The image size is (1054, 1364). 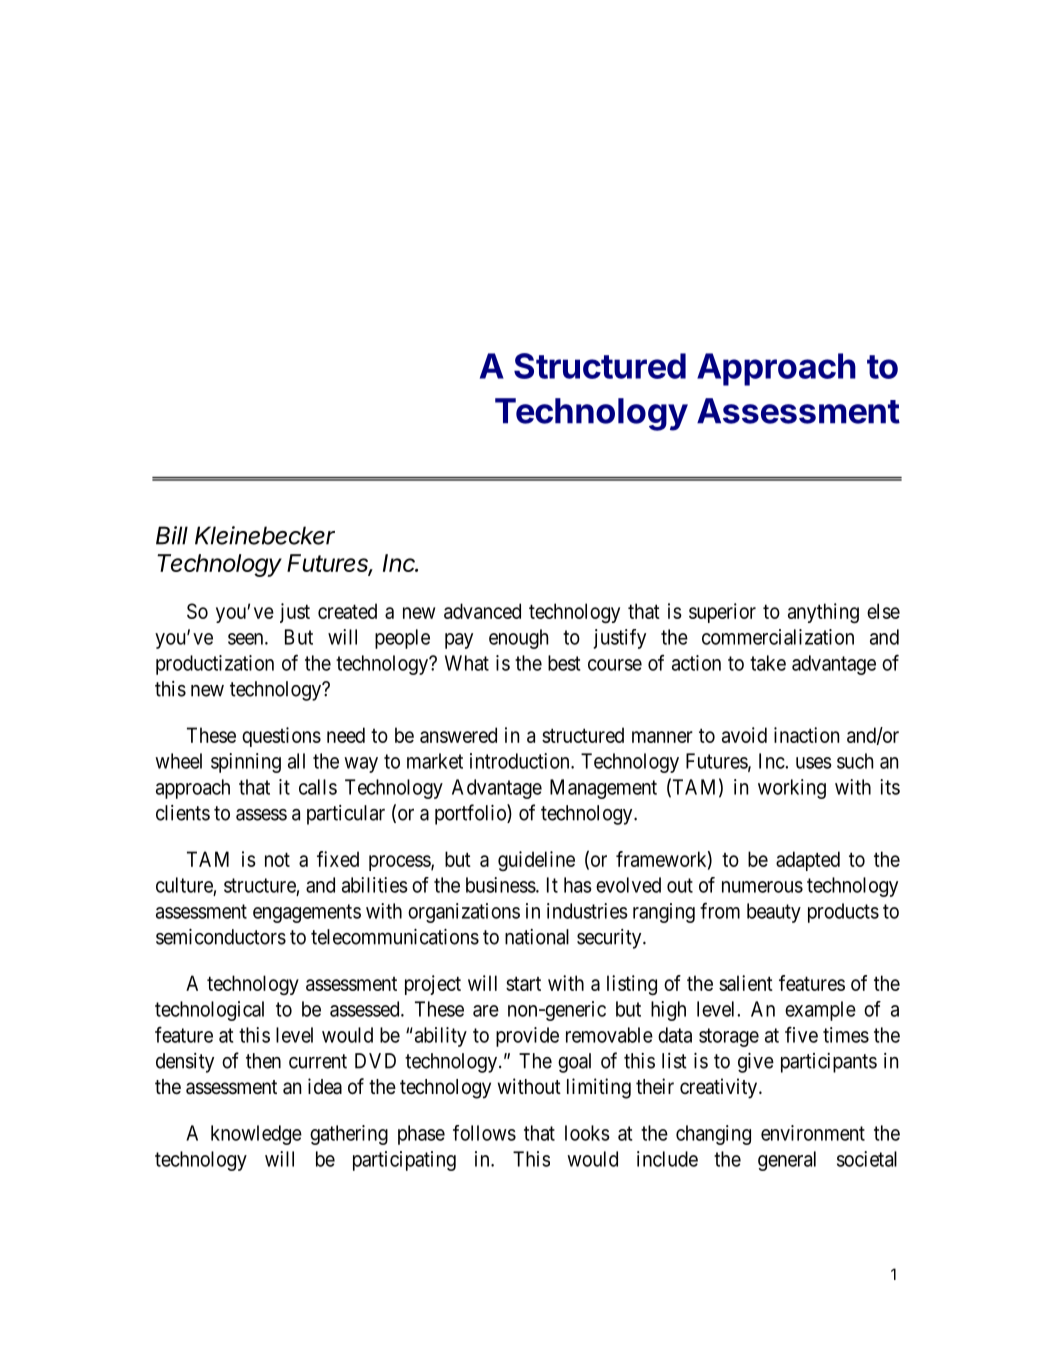 What do you see at coordinates (536, 861) in the screenshot?
I see `guideline` at bounding box center [536, 861].
